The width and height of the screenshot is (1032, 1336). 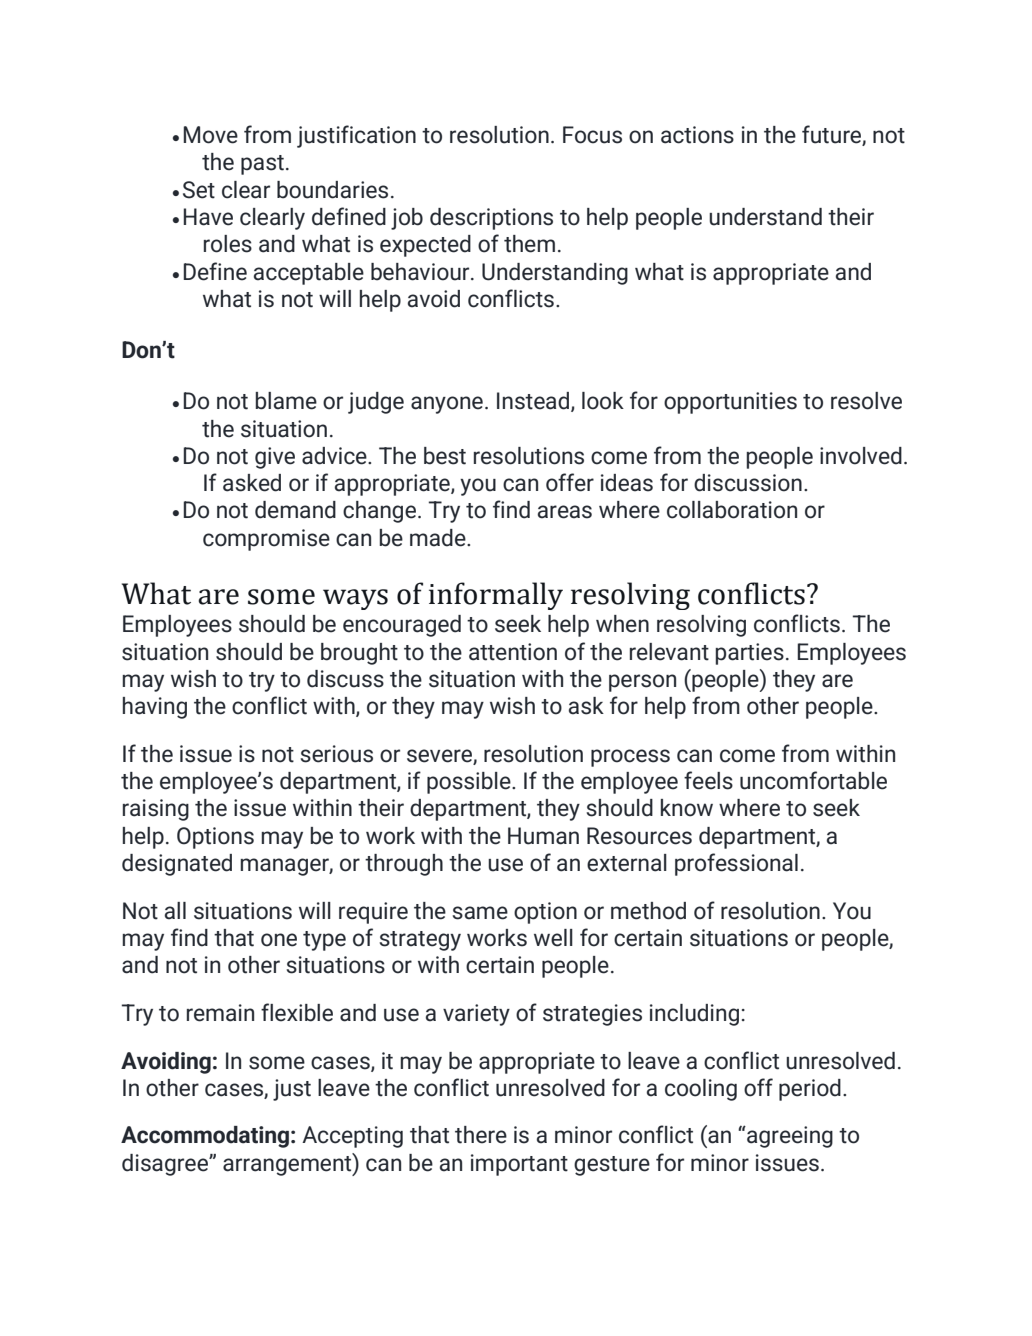 What do you see at coordinates (543, 836) in the screenshot?
I see `Human` at bounding box center [543, 836].
